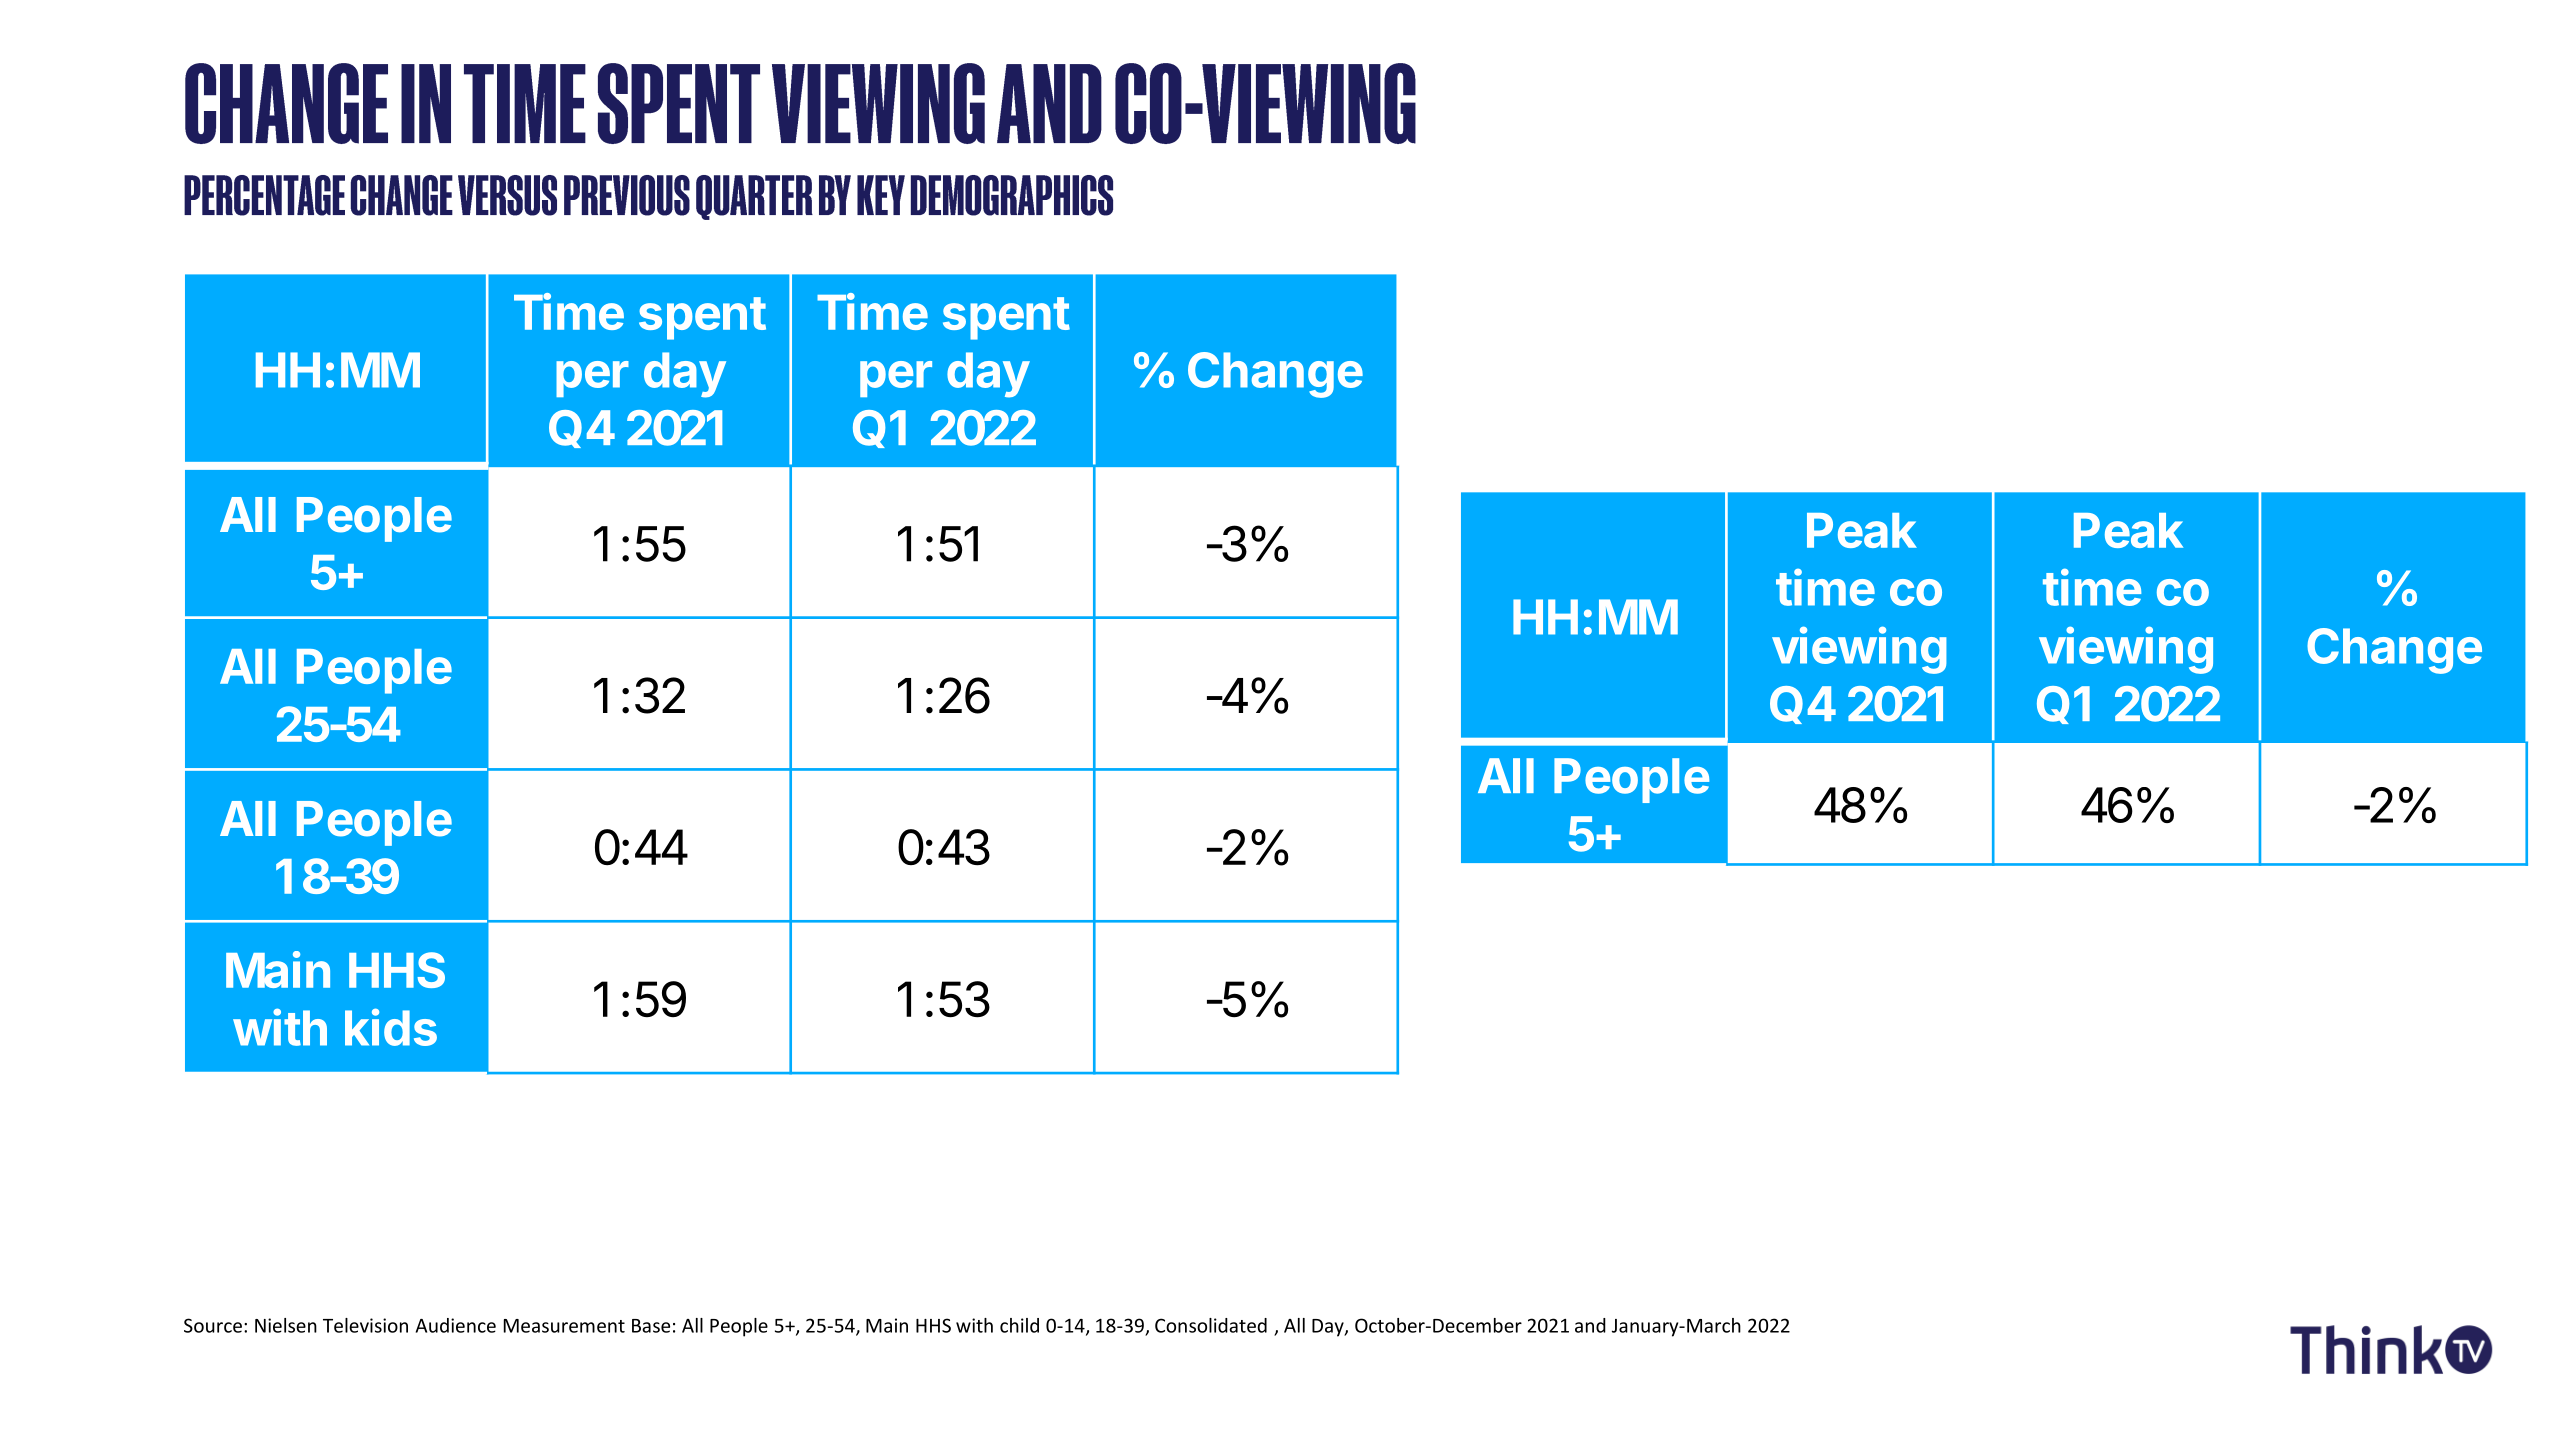 The width and height of the screenshot is (2570, 1446). Describe the element at coordinates (1590, 1325) in the screenshot. I see `and` at that location.
